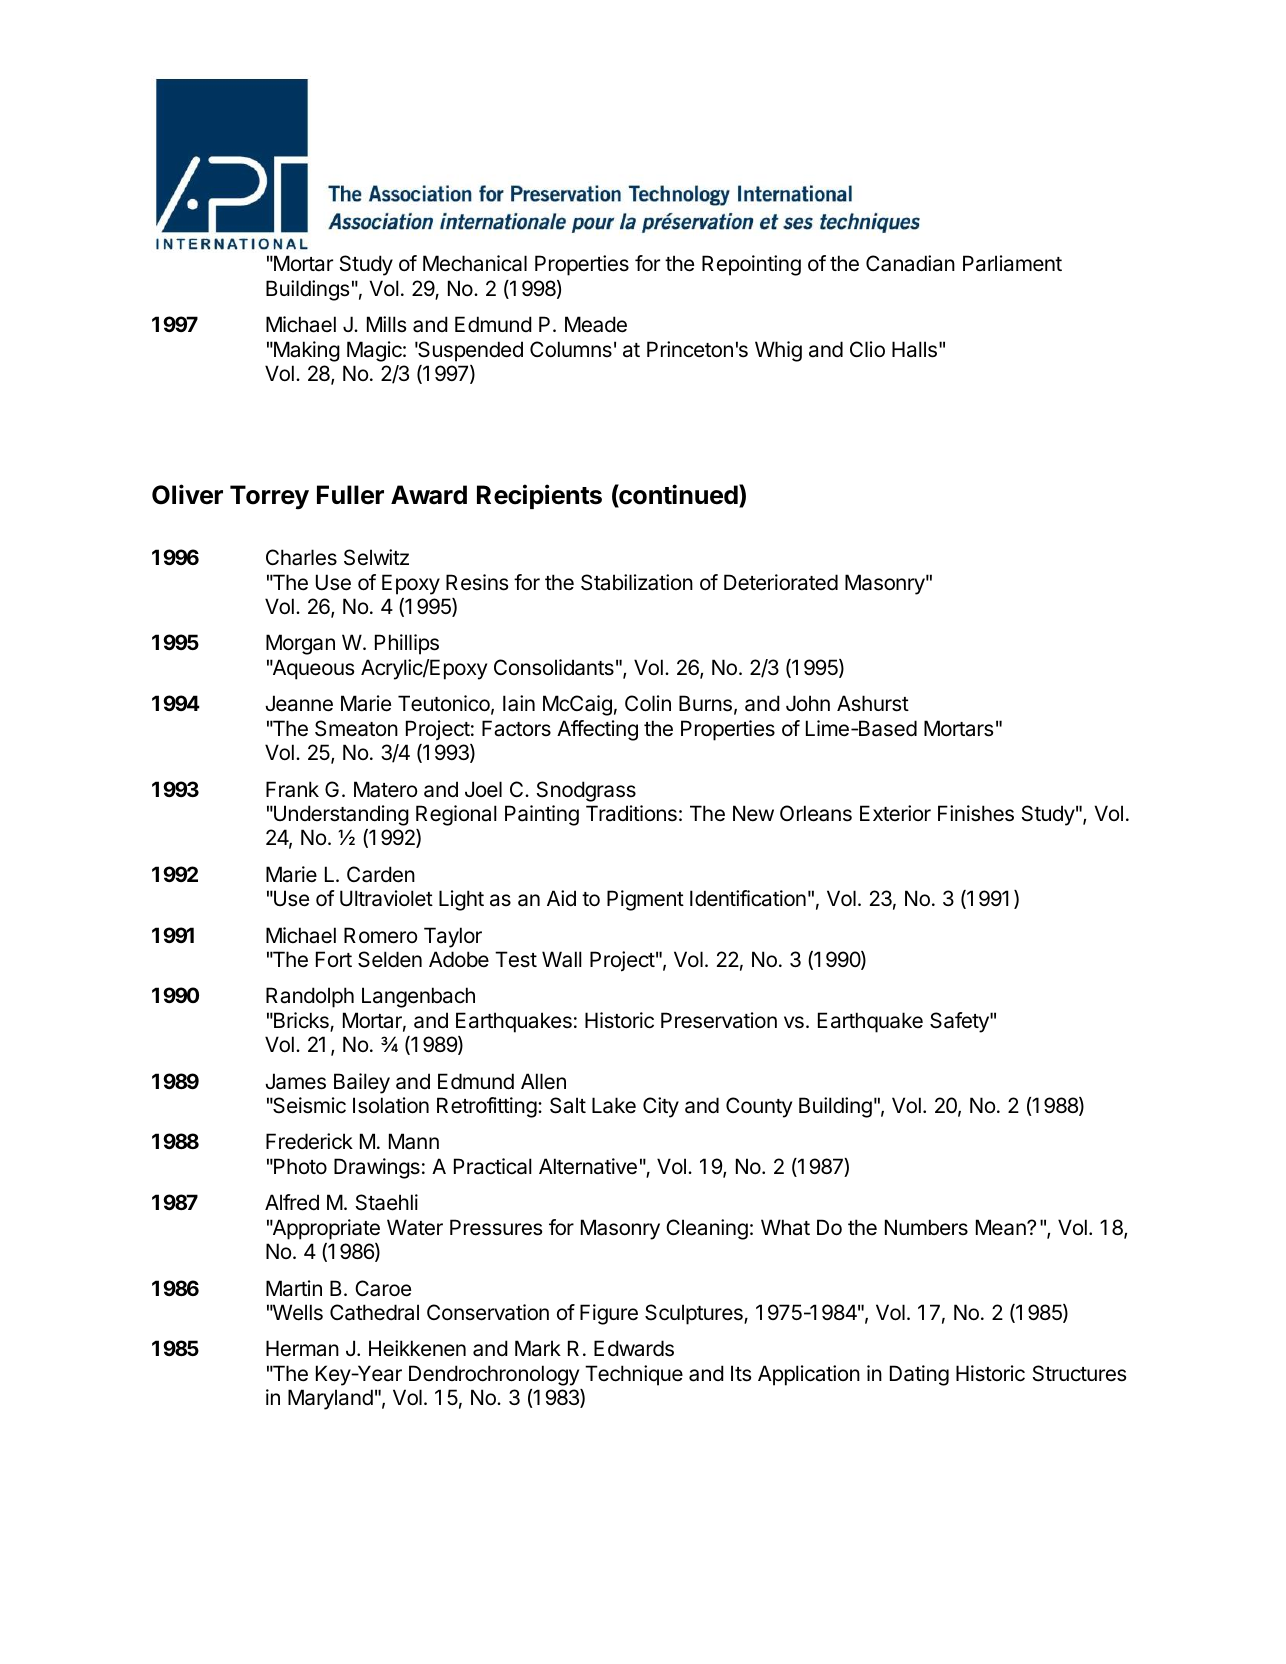 This image has height=1664, width=1286. What do you see at coordinates (310, 997) in the image?
I see `Randolph` at bounding box center [310, 997].
